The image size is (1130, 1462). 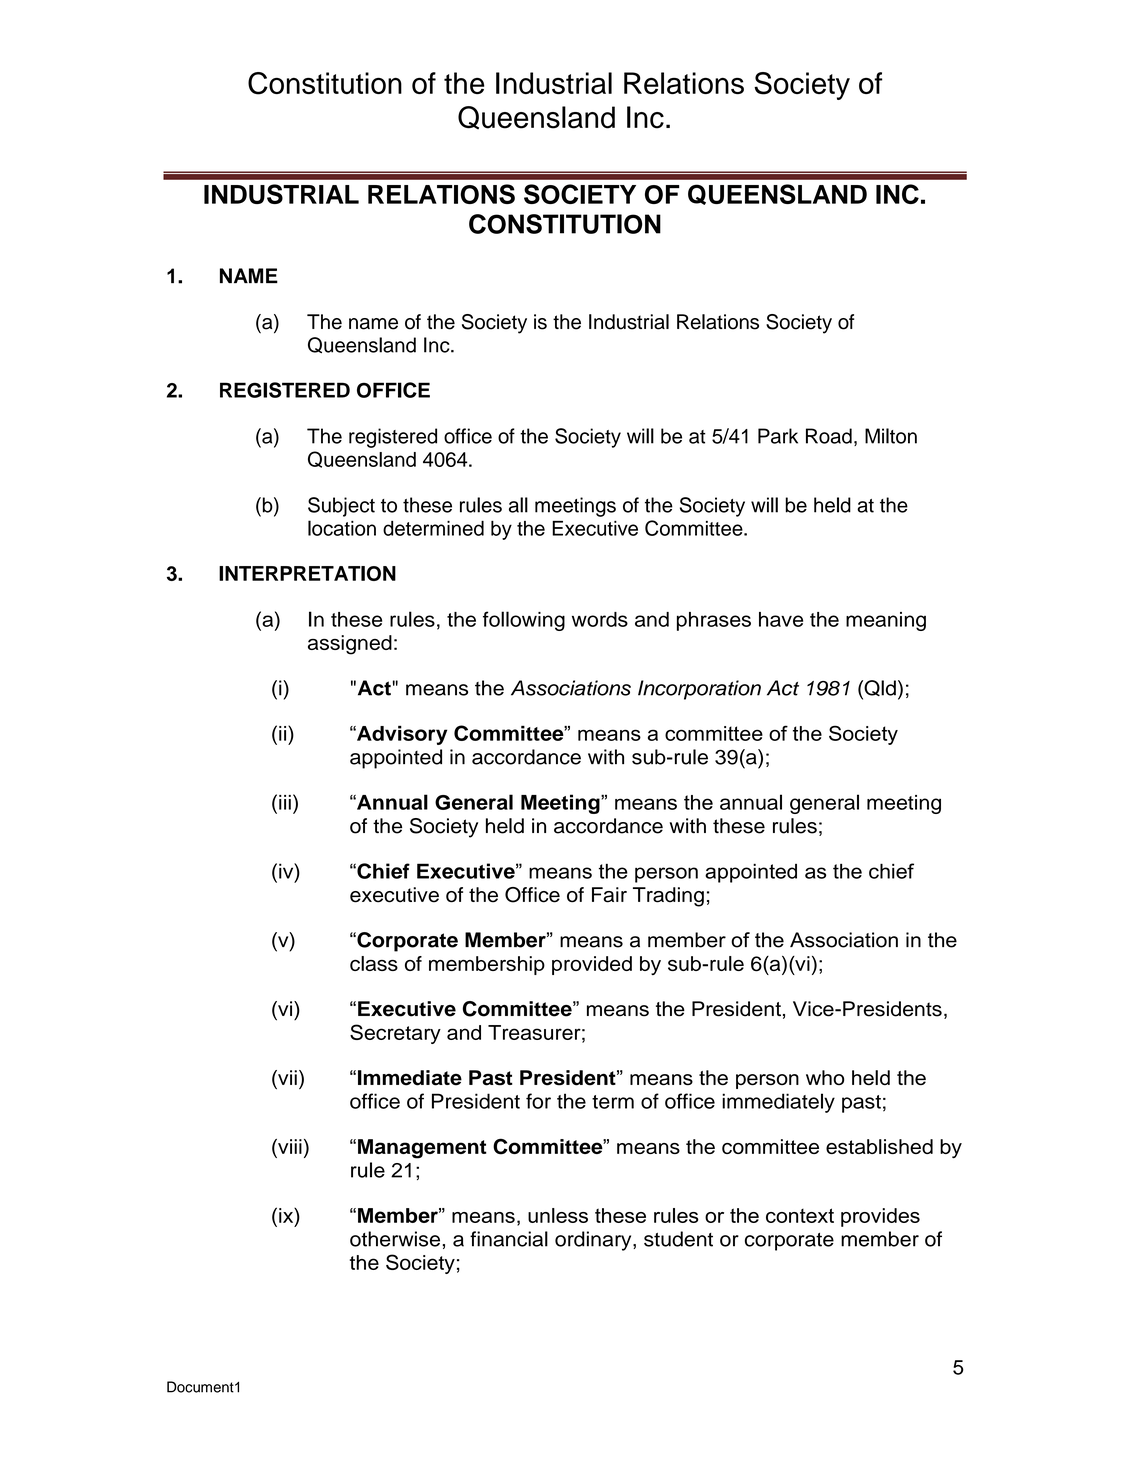 What do you see at coordinates (609, 895) in the image?
I see `Fair` at bounding box center [609, 895].
